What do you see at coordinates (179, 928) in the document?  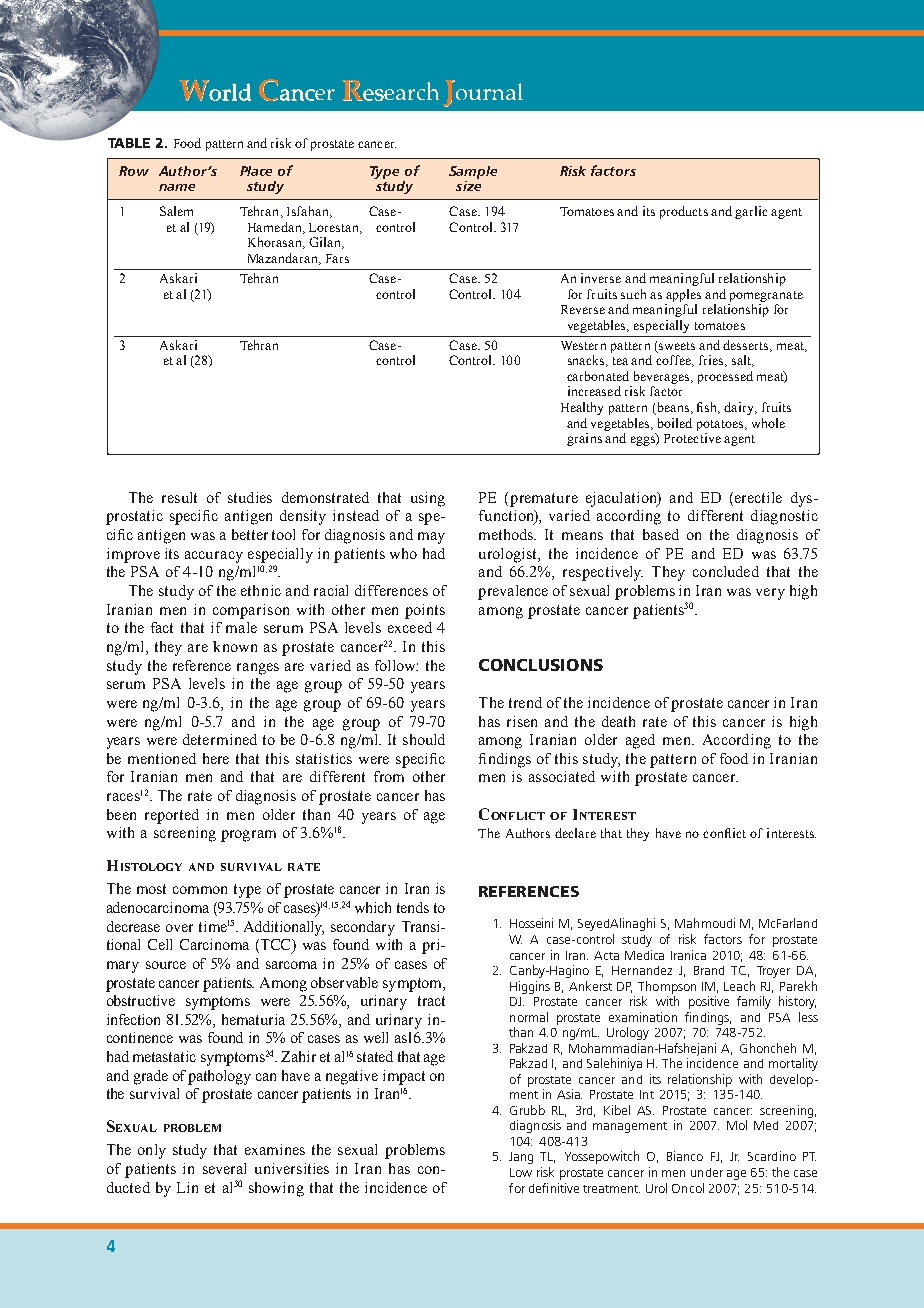 I see `over` at bounding box center [179, 928].
